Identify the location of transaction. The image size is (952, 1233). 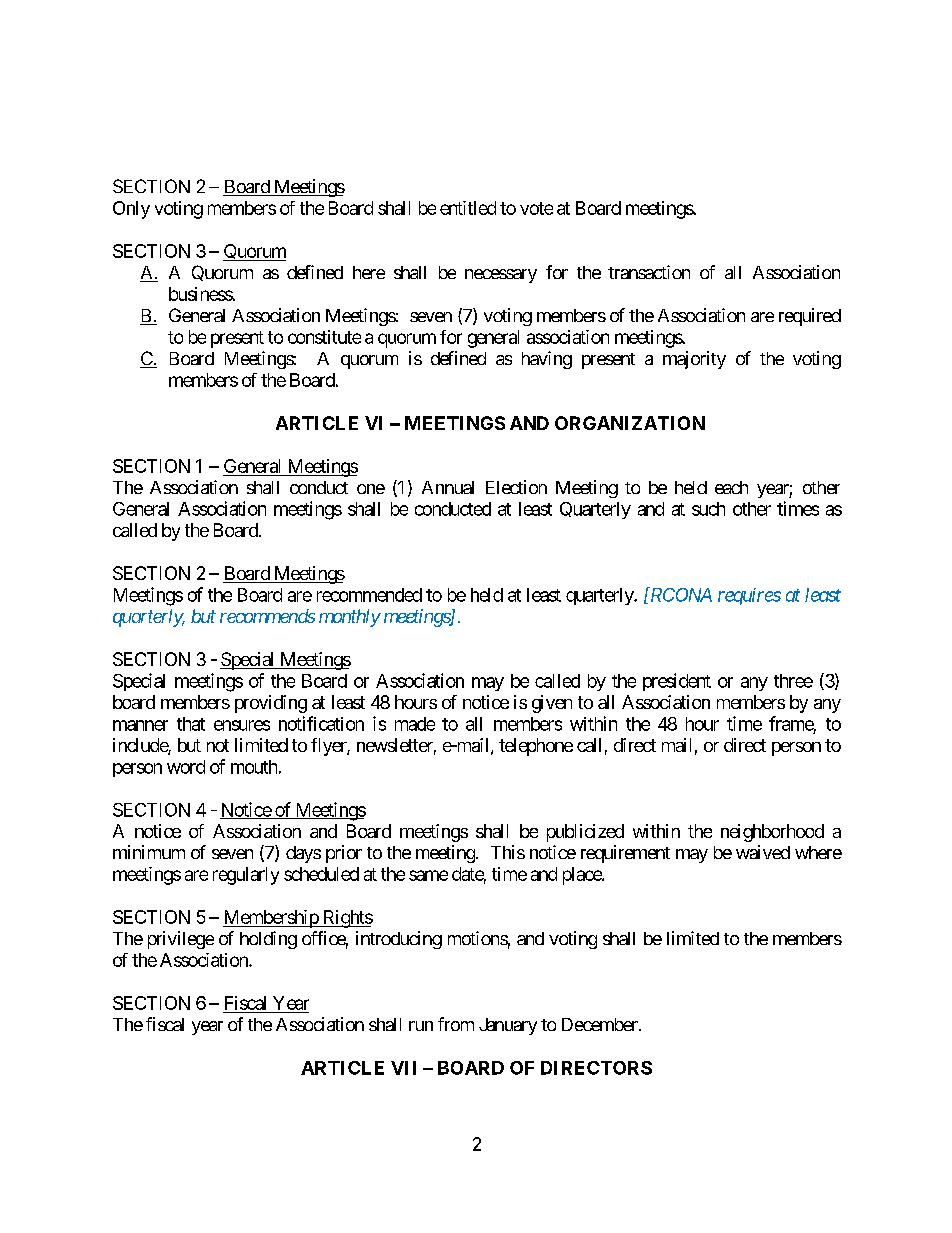
(649, 272).
